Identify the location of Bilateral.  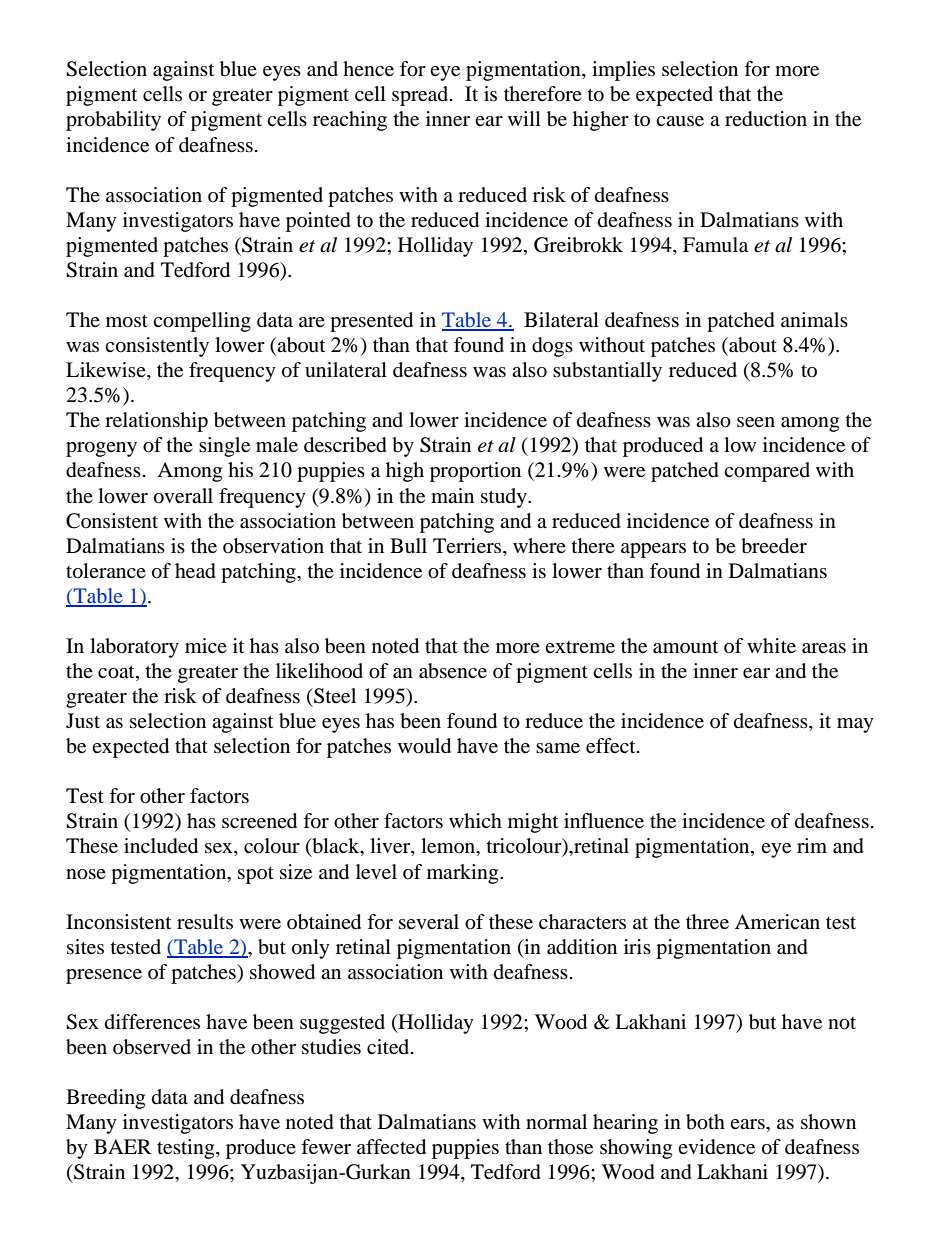
(561, 320).
